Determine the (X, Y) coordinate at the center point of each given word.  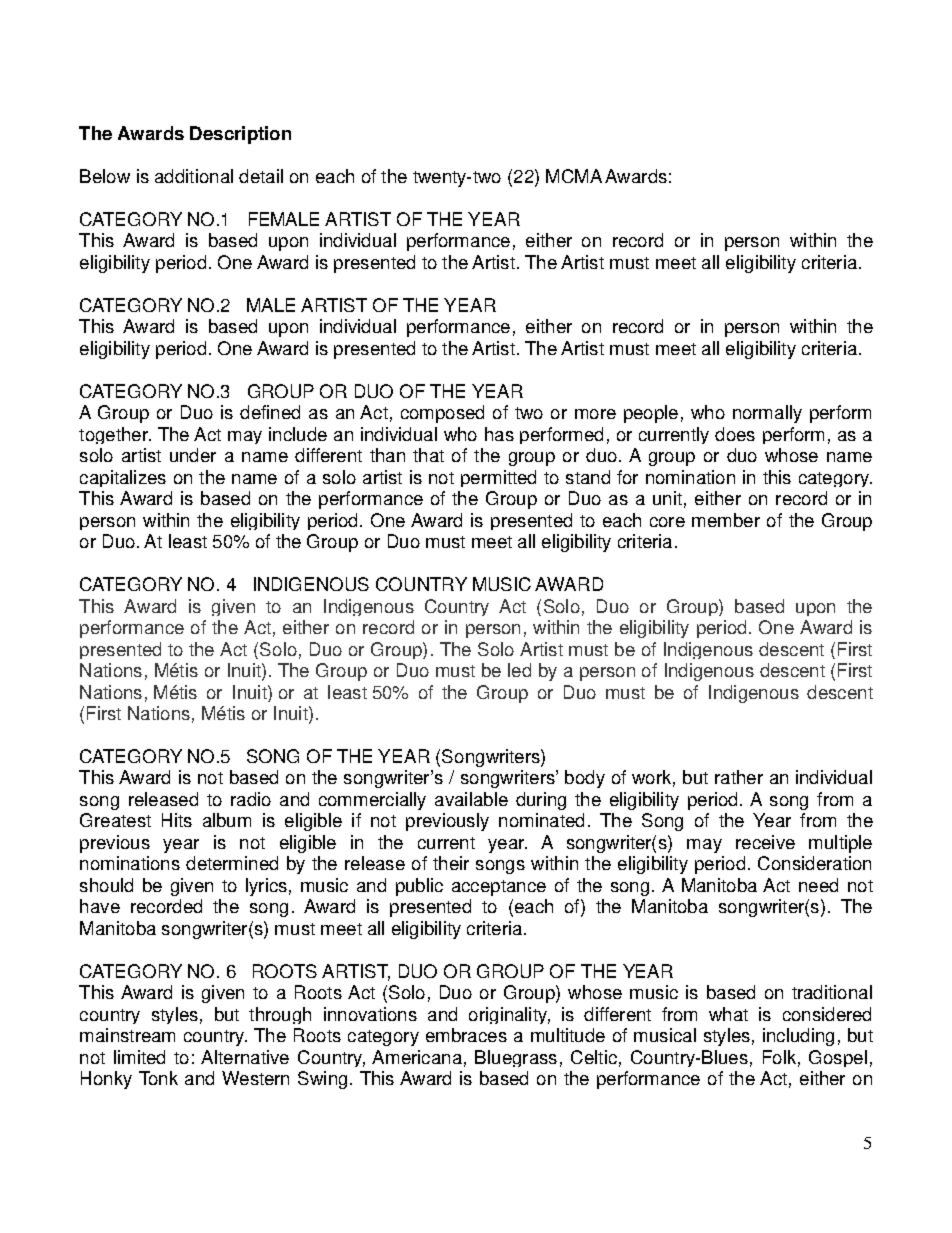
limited (139, 1057)
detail (261, 176)
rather (739, 777)
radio (251, 799)
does (735, 434)
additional (194, 176)
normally (767, 414)
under (193, 455)
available (471, 799)
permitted (498, 478)
